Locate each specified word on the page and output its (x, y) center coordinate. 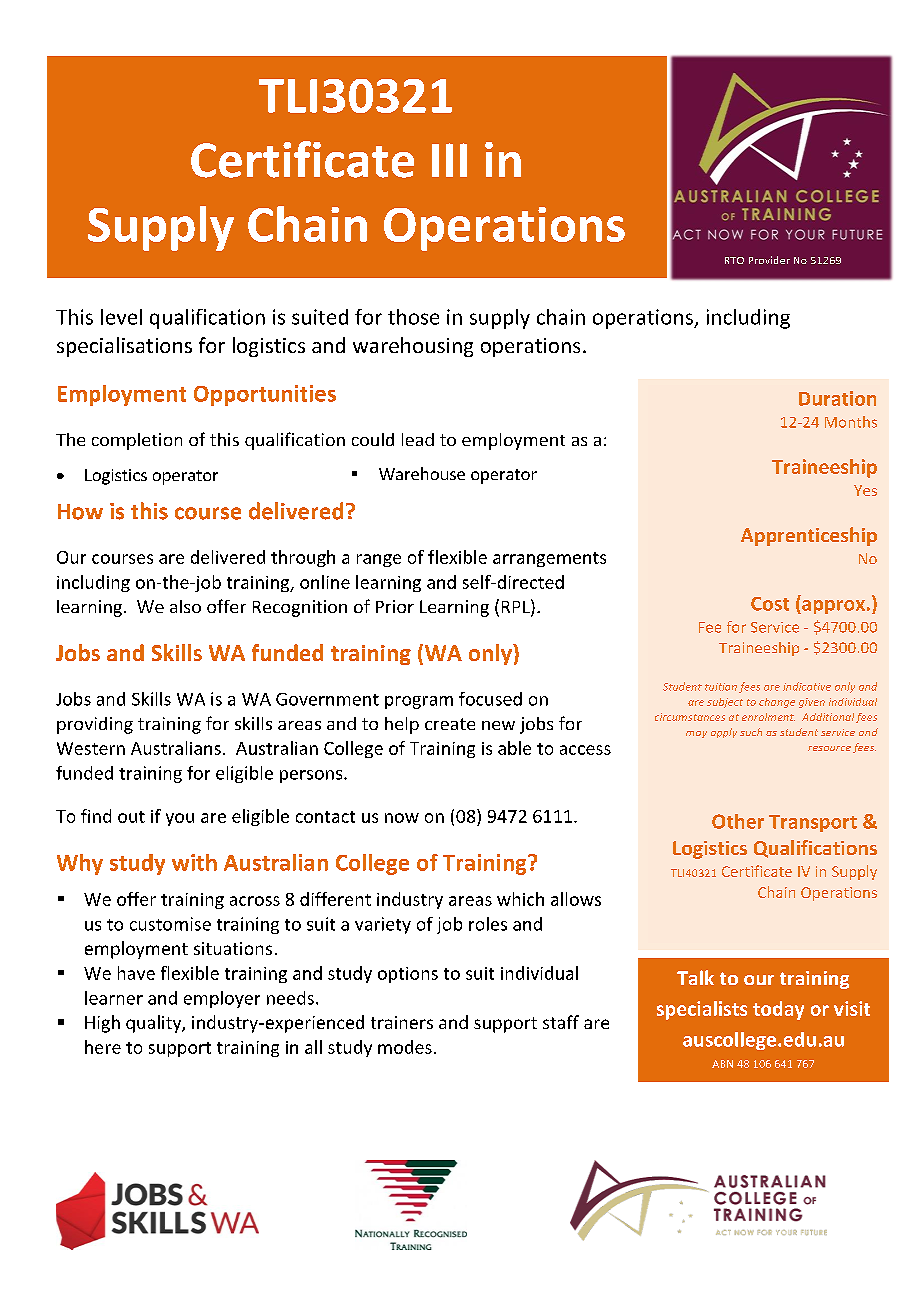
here (103, 1047)
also (185, 606)
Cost (770, 604)
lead (418, 439)
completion (137, 441)
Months (851, 422)
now (402, 818)
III (449, 160)
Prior (395, 606)
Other (738, 821)
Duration (837, 398)
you (180, 819)
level (121, 317)
